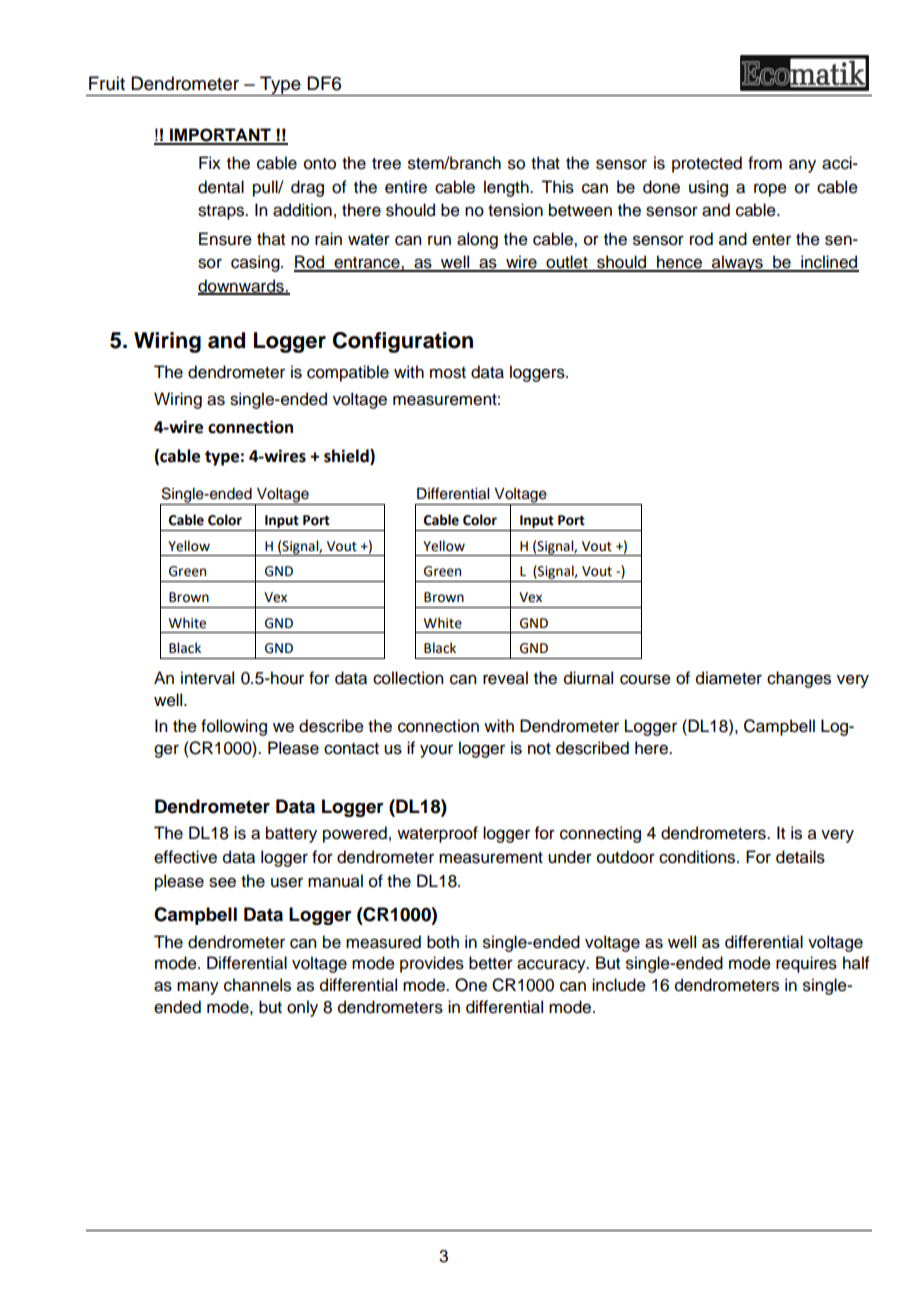 The image size is (924, 1308). Describe the element at coordinates (347, 457) in the screenshot. I see `shield` at that location.
